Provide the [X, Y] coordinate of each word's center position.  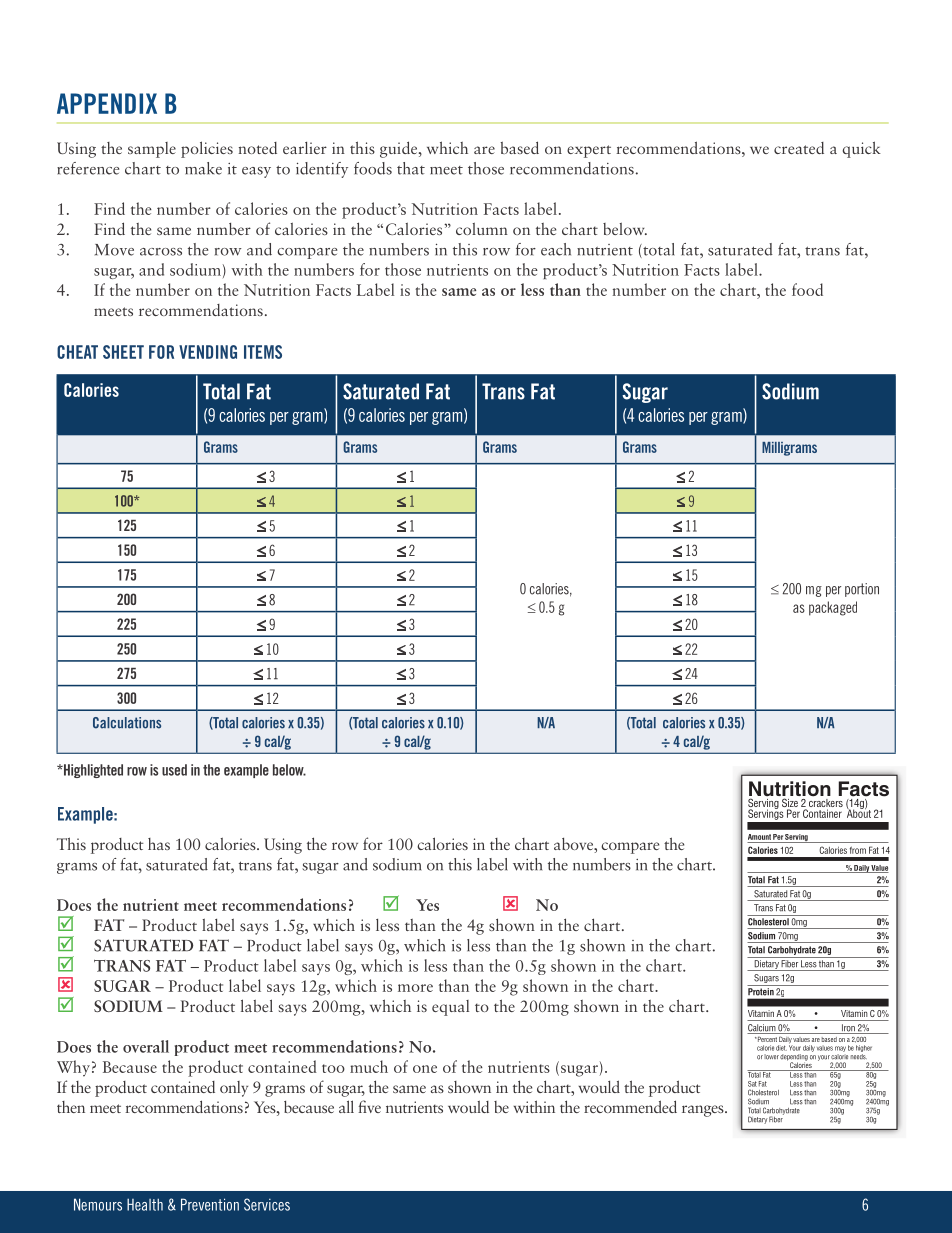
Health [145, 1204]
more [415, 988]
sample [152, 150]
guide [400, 149]
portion [862, 590]
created [799, 148]
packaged [833, 608]
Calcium [762, 1029]
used [174, 770]
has [159, 844]
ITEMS [263, 352]
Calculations [127, 723]
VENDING [208, 352]
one [425, 1069]
